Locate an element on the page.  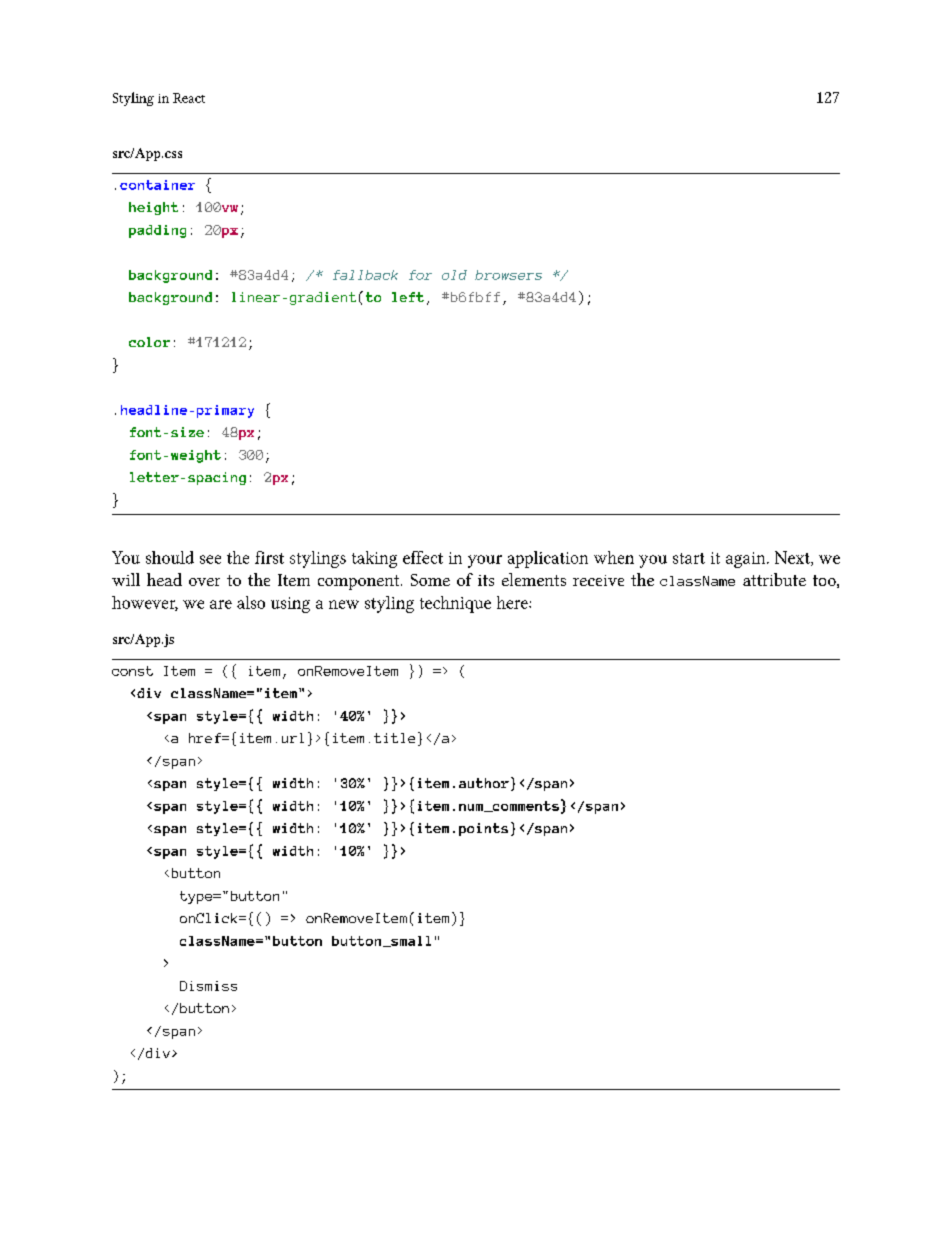
left is located at coordinates (408, 297).
